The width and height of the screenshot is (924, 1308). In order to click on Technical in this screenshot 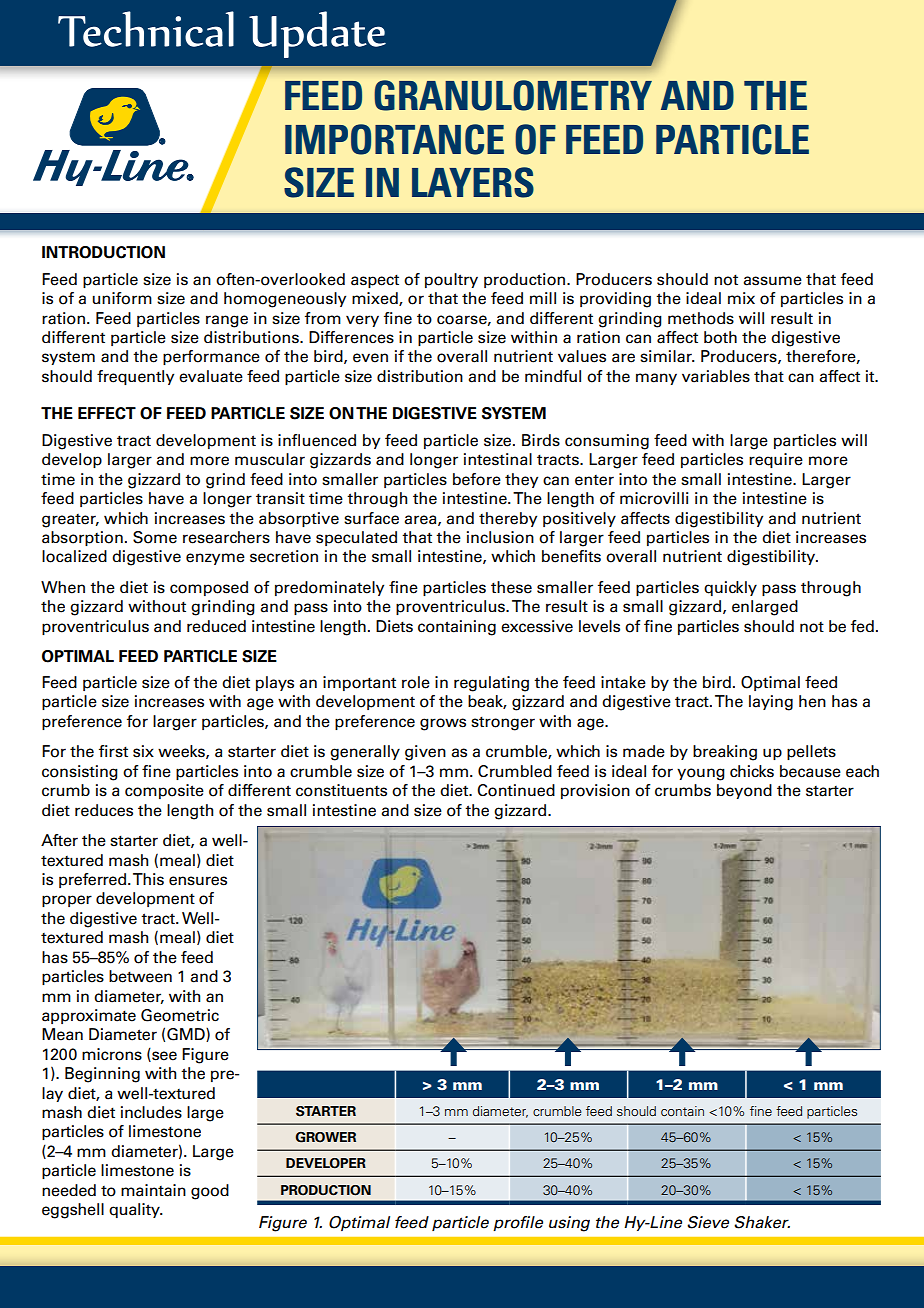, I will do `click(146, 29)`.
